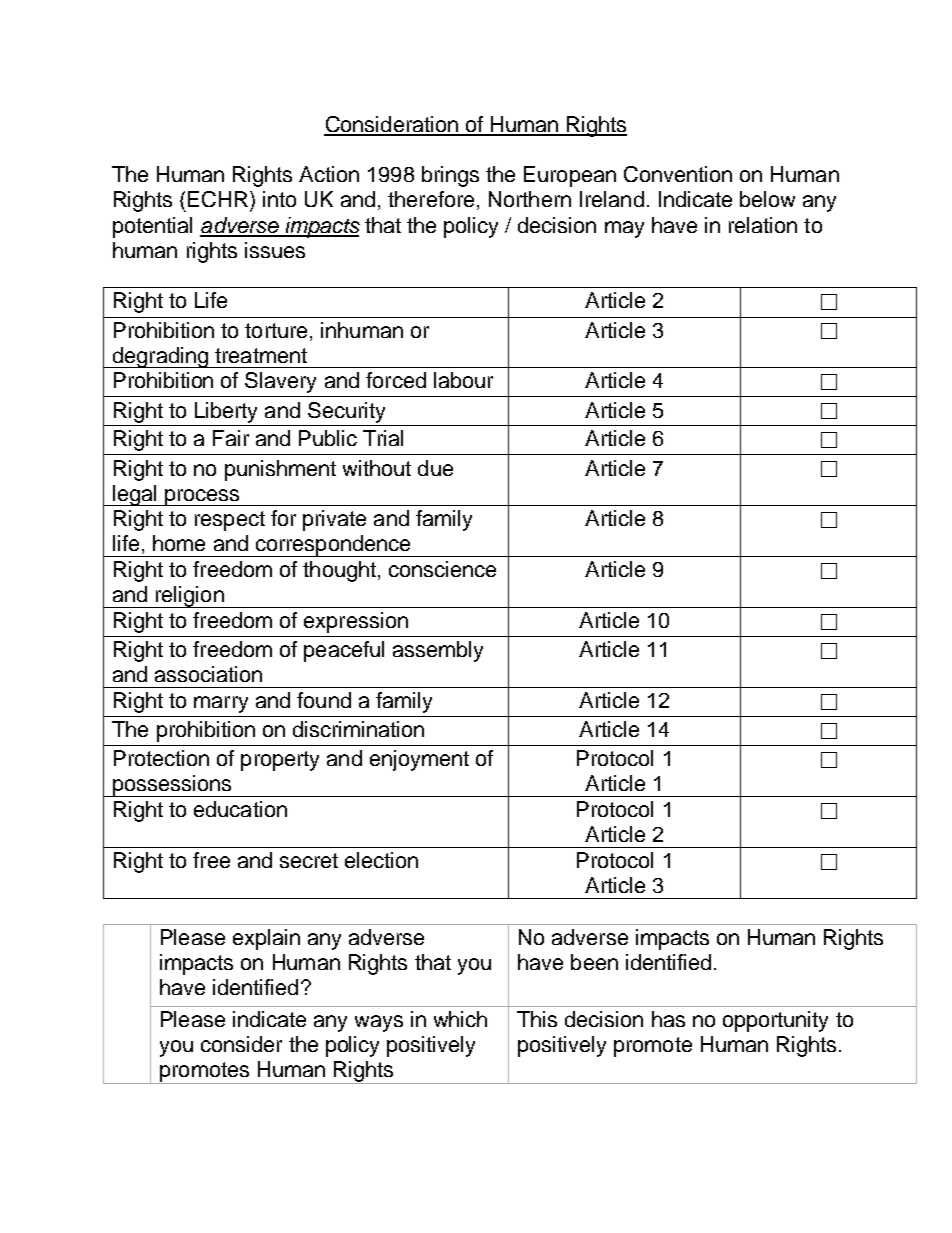 This screenshot has height=1233, width=952. Describe the element at coordinates (226, 412) in the screenshot. I see `Liberty` at that location.
